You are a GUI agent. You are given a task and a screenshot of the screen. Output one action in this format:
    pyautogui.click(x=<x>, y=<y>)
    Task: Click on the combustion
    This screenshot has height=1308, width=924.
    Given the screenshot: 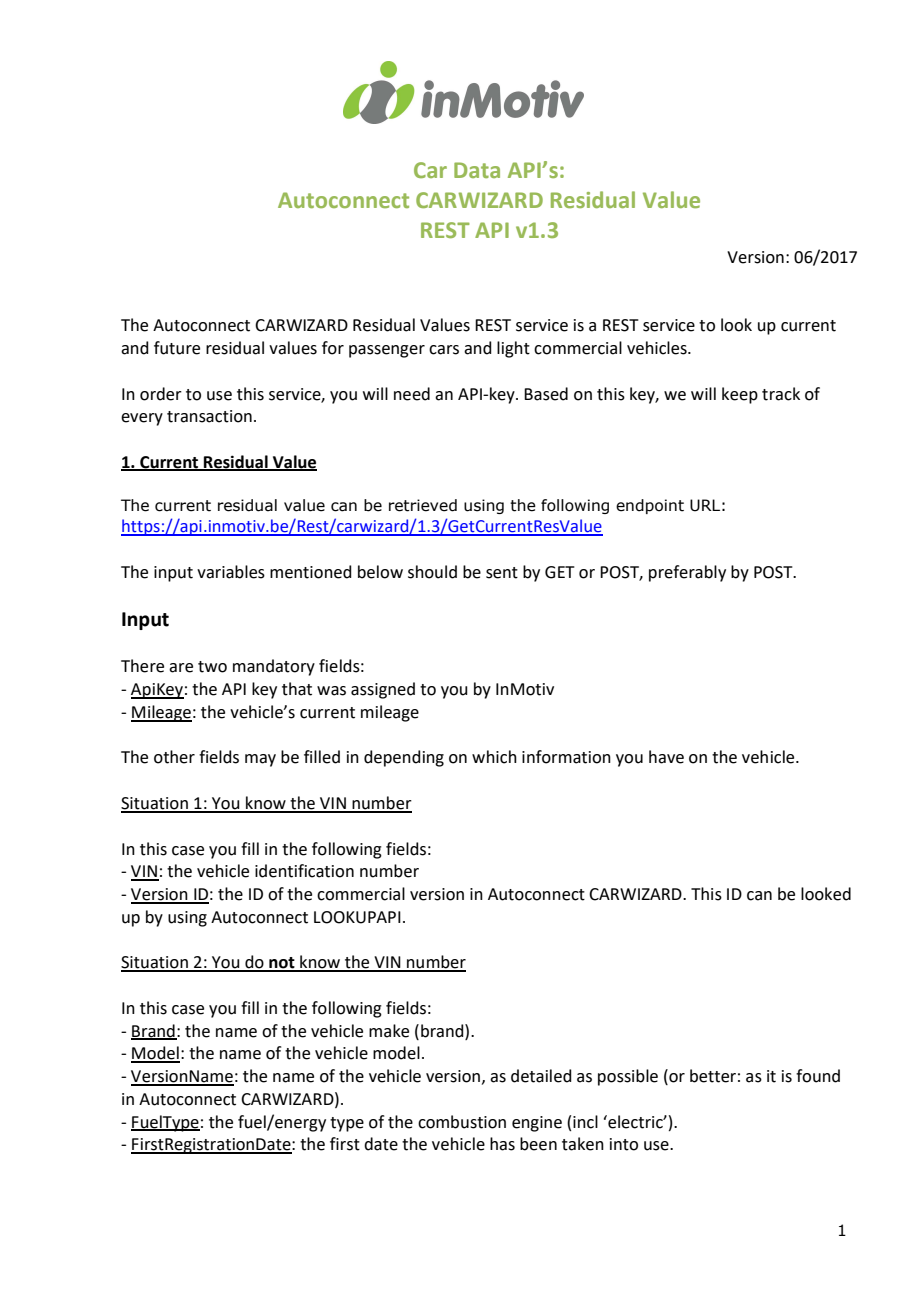 What is the action you would take?
    pyautogui.click(x=462, y=1122)
